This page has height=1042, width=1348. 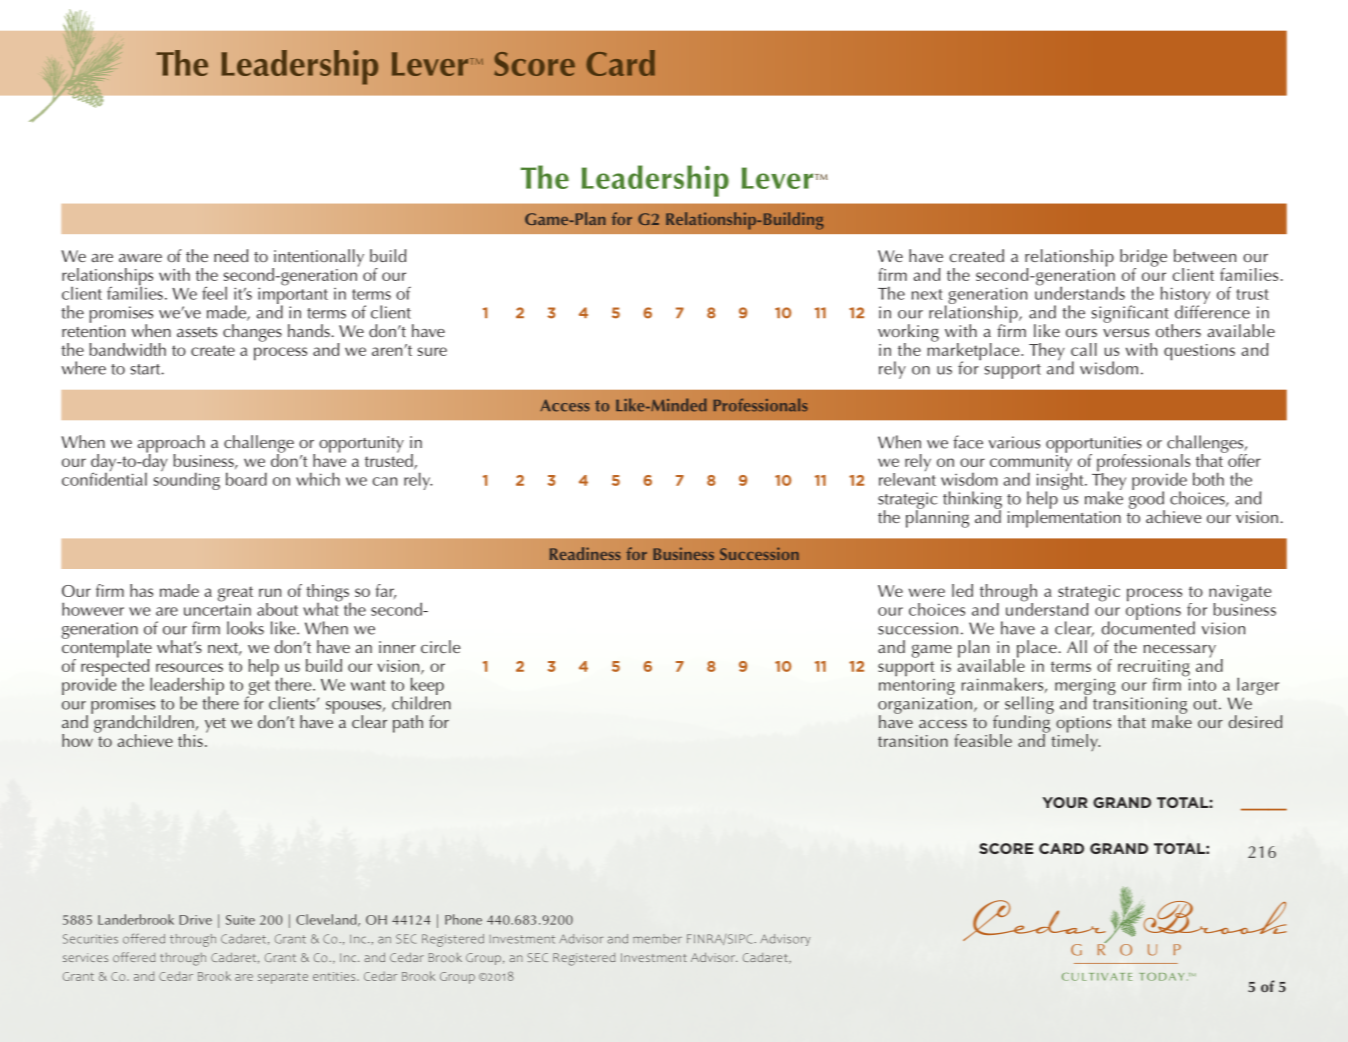 I want to click on separate, so click(x=283, y=978).
